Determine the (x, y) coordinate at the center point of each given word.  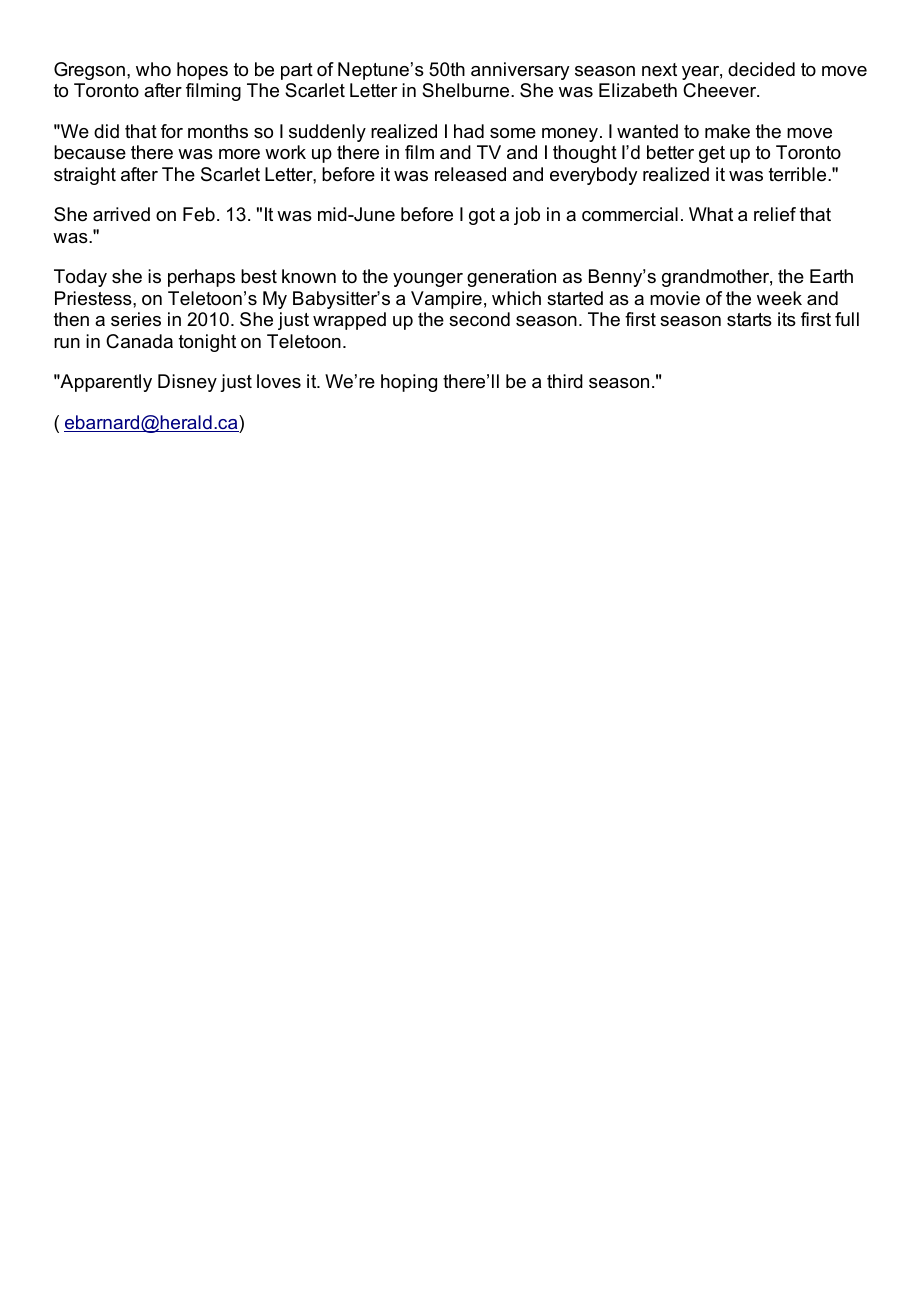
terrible (799, 174)
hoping (409, 383)
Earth (831, 276)
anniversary (520, 71)
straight (85, 176)
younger (428, 280)
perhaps (201, 278)
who (153, 69)
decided (761, 69)
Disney (187, 383)
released (470, 174)
